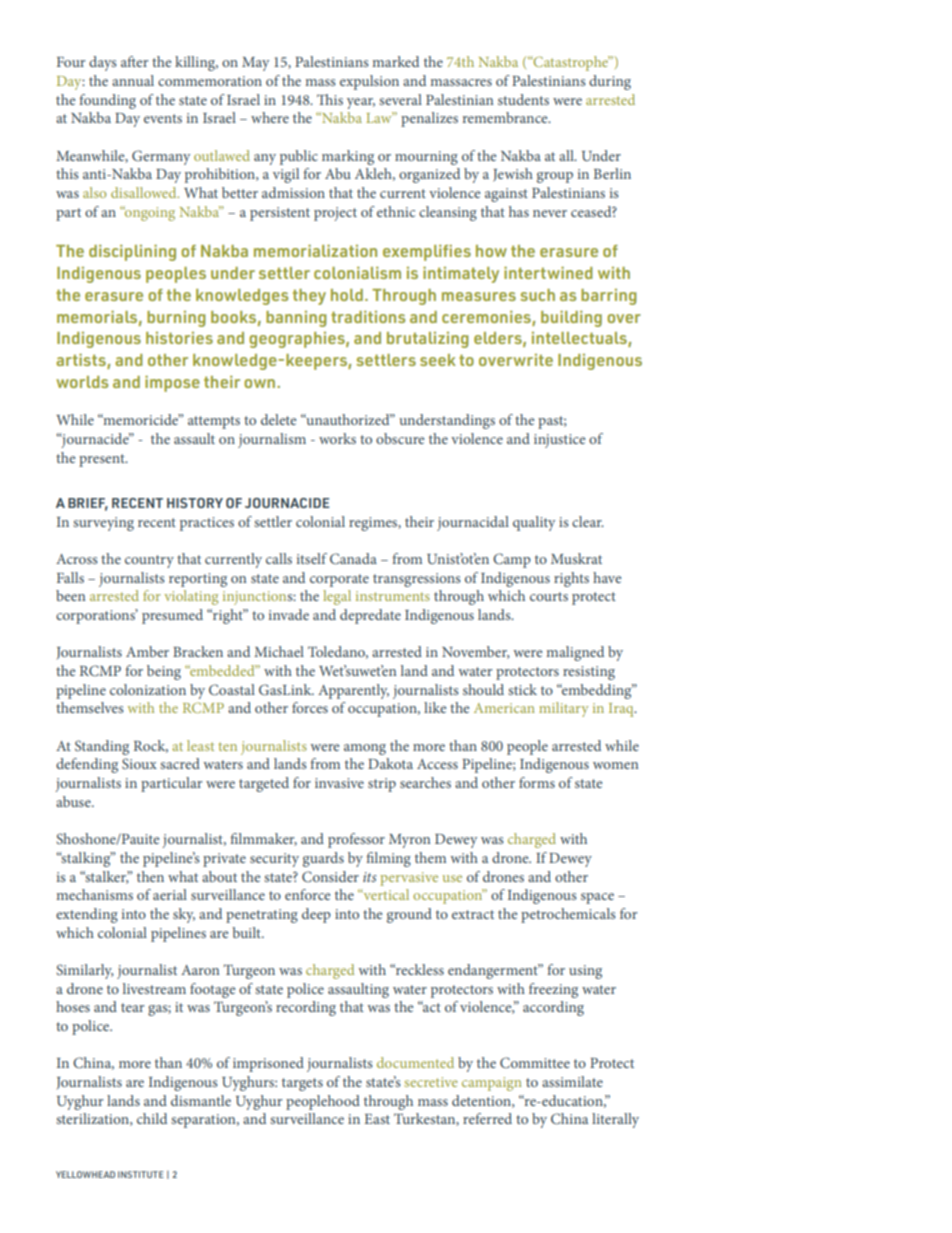 This screenshot has width=952, height=1233. Describe the element at coordinates (133, 80) in the screenshot. I see `annual` at that location.
